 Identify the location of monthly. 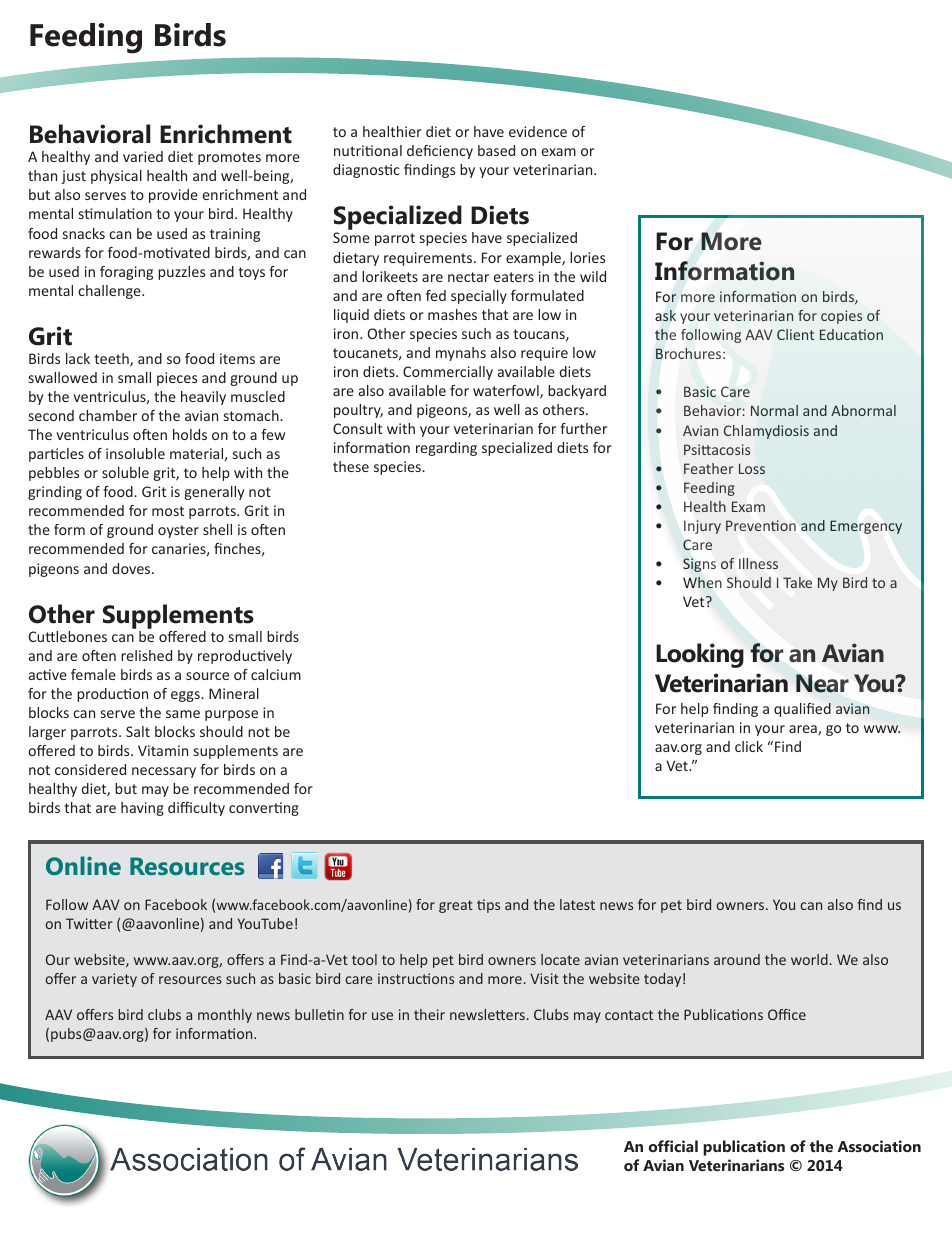
(225, 1016).
